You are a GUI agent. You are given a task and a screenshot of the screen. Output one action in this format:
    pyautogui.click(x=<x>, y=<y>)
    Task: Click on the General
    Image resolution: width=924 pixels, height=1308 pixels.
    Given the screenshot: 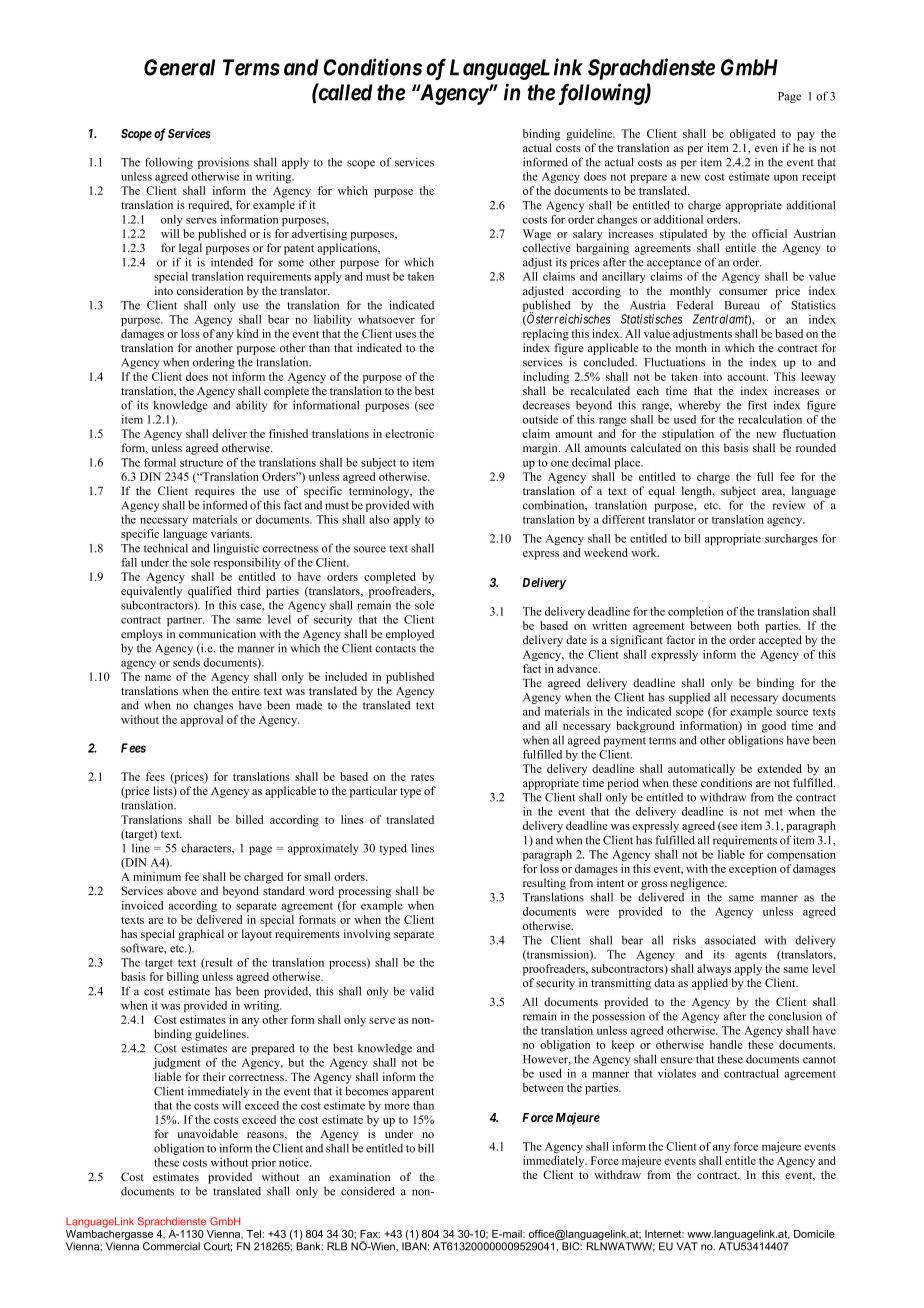 What is the action you would take?
    pyautogui.click(x=179, y=67)
